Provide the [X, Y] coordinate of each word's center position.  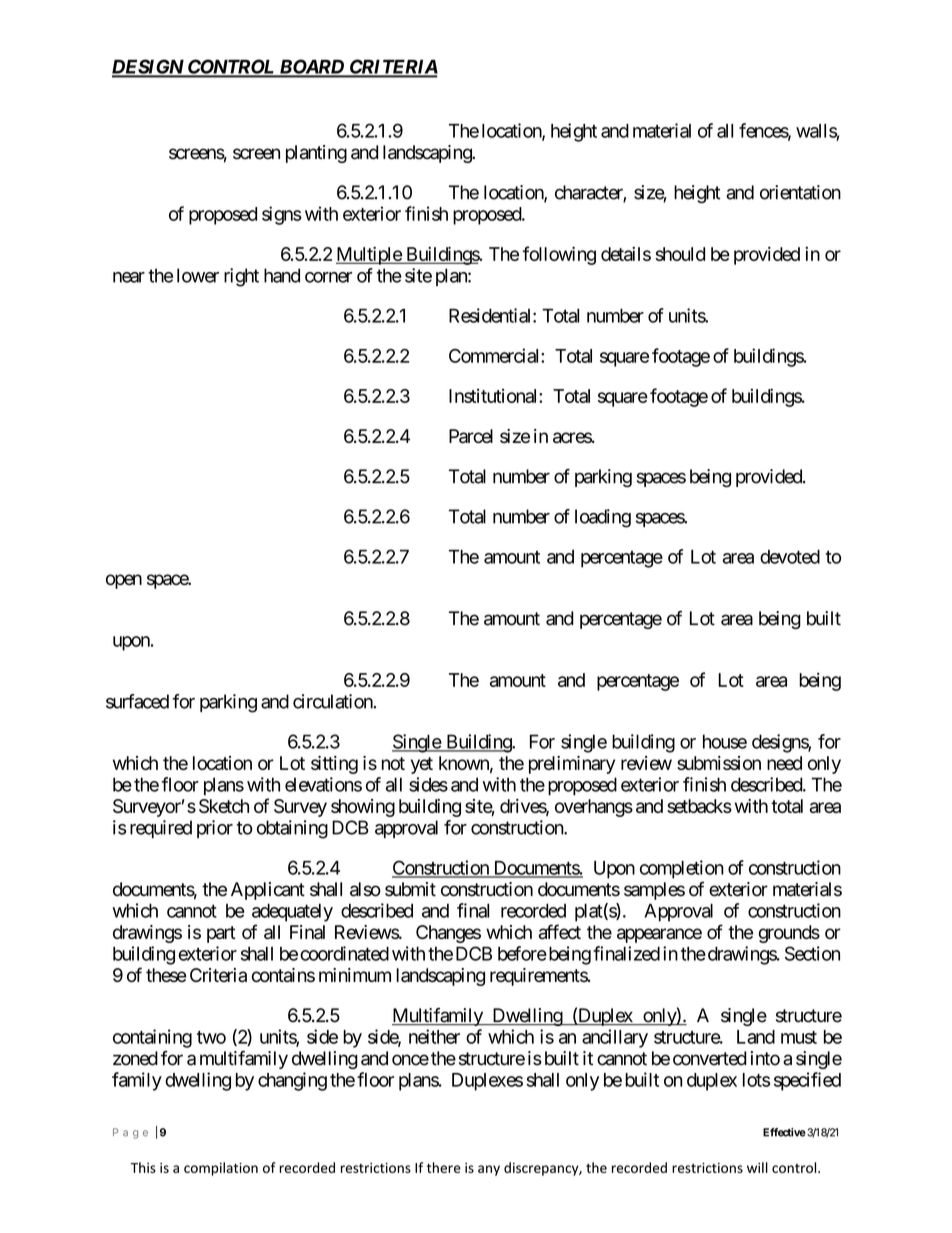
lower [198, 275]
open [124, 581]
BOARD [311, 68]
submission [719, 763]
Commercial [495, 355]
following [559, 255]
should [680, 254]
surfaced [137, 701]
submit [410, 889]
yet [422, 765]
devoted [790, 556]
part [221, 934]
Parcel [471, 436]
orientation [800, 192]
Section [812, 953]
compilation [221, 1169]
